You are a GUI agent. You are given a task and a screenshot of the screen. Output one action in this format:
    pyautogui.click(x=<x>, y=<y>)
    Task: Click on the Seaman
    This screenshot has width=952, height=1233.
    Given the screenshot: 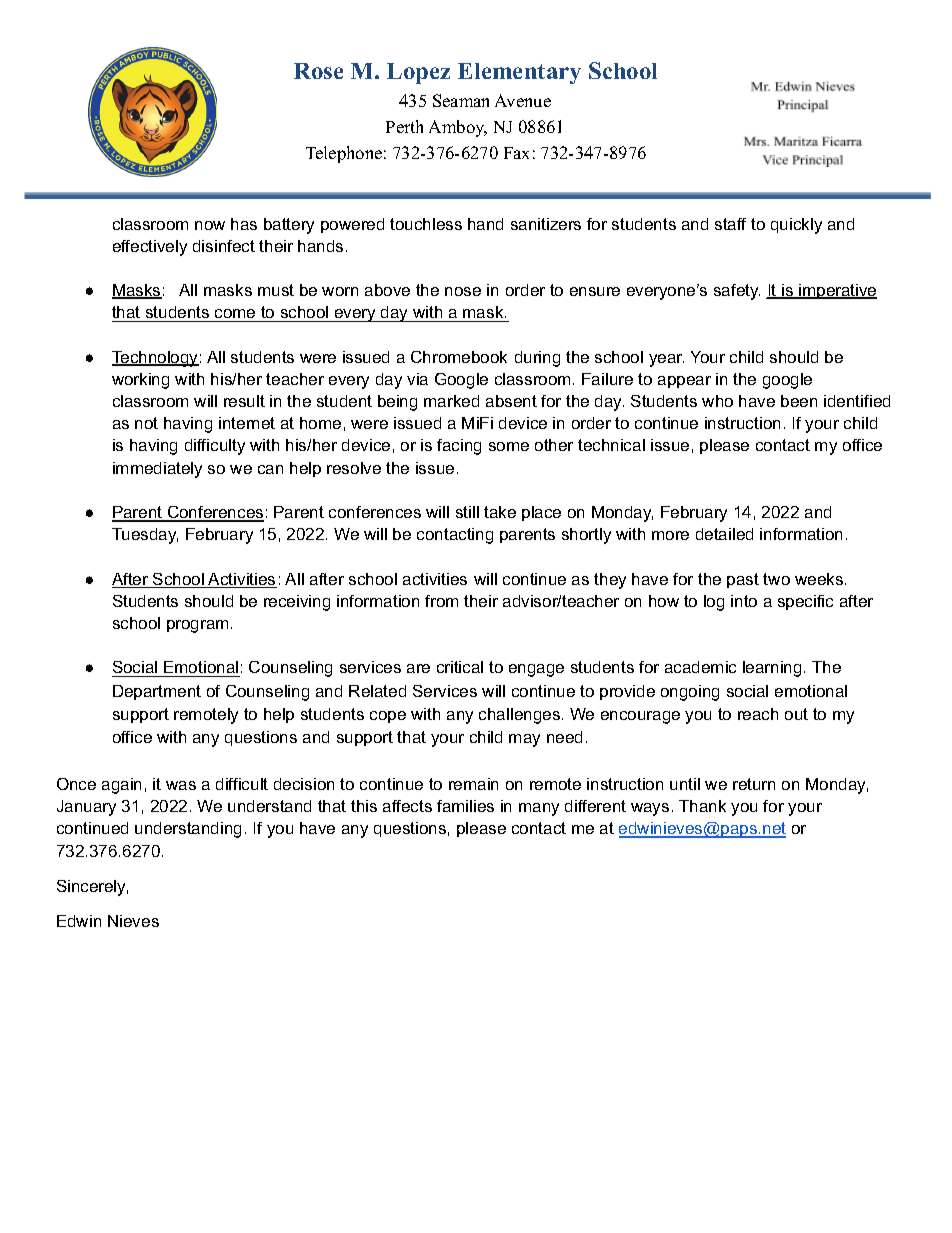 What is the action you would take?
    pyautogui.click(x=461, y=100)
